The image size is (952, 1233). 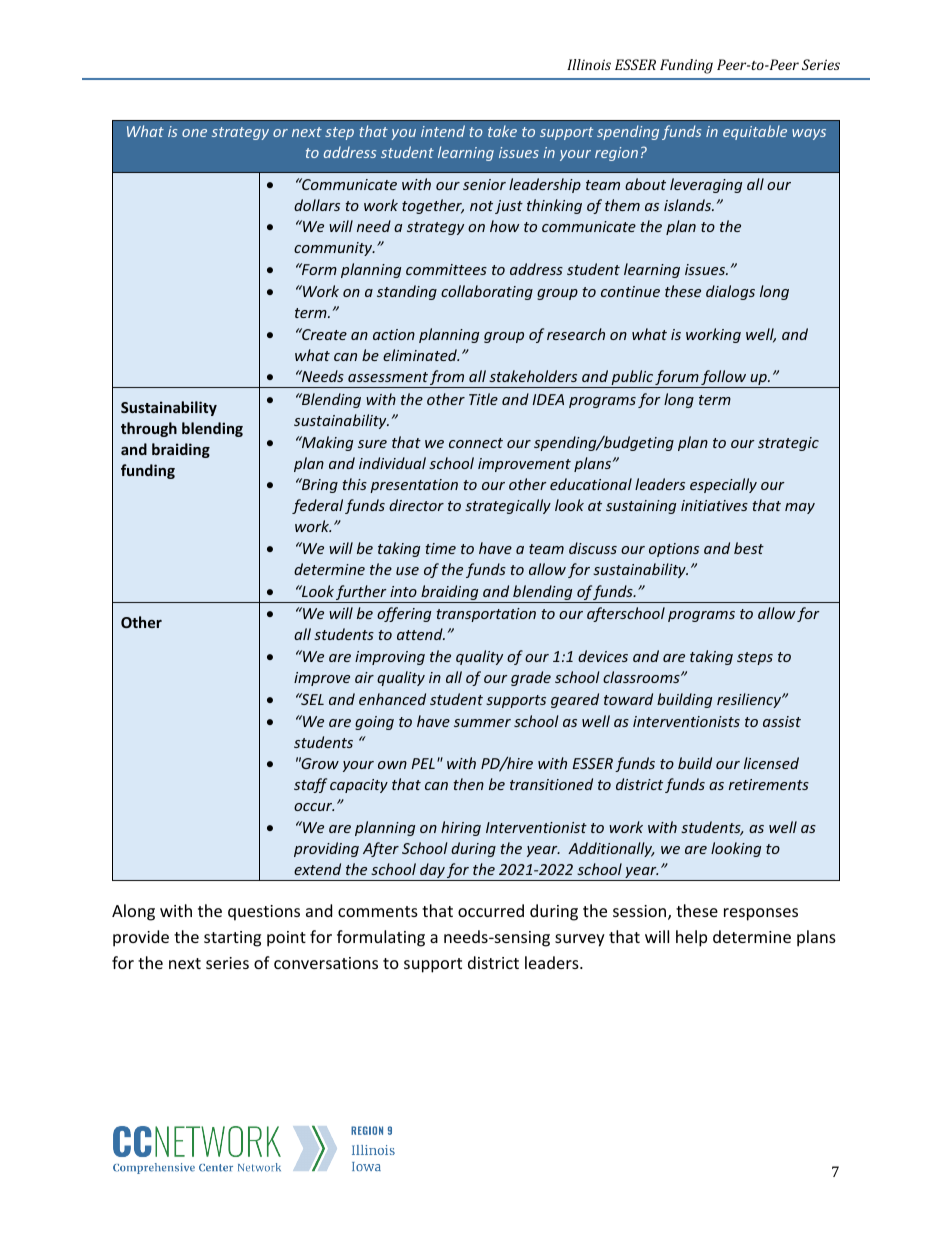 What do you see at coordinates (448, 379) in the document?
I see `from` at bounding box center [448, 379].
